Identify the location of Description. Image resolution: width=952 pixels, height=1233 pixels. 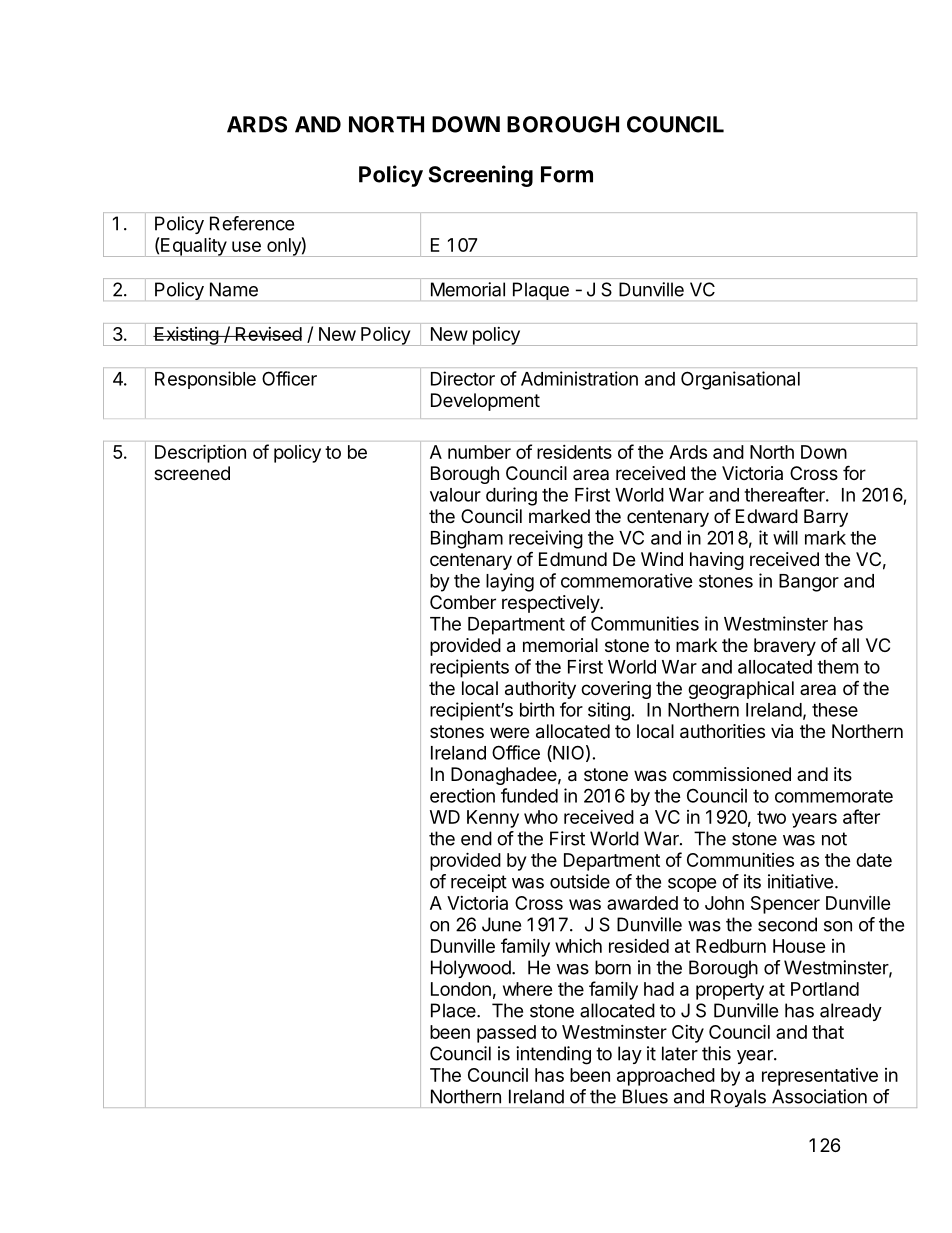
(200, 453).
